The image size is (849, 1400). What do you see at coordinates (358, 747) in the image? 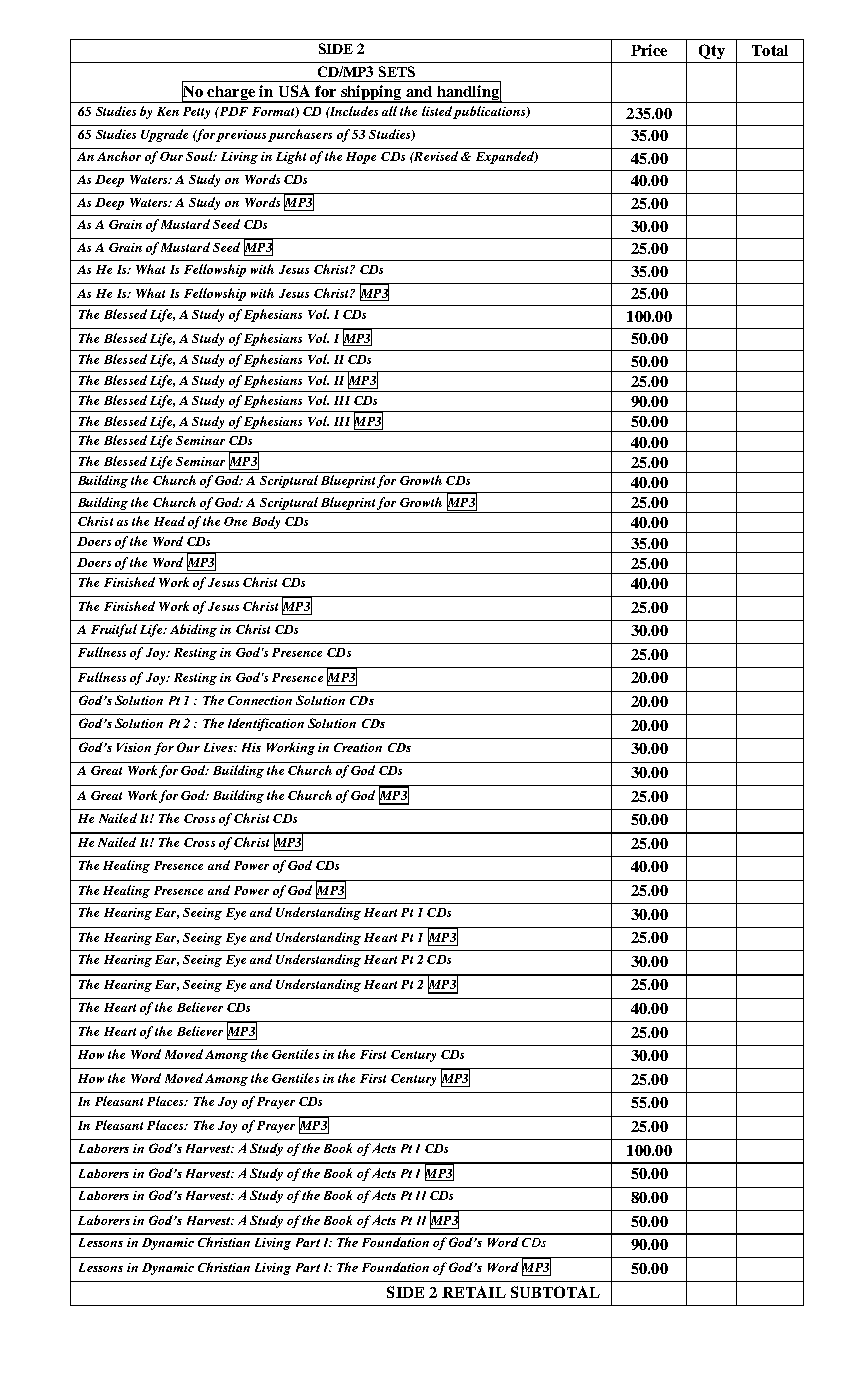
I see `Creation` at bounding box center [358, 747].
